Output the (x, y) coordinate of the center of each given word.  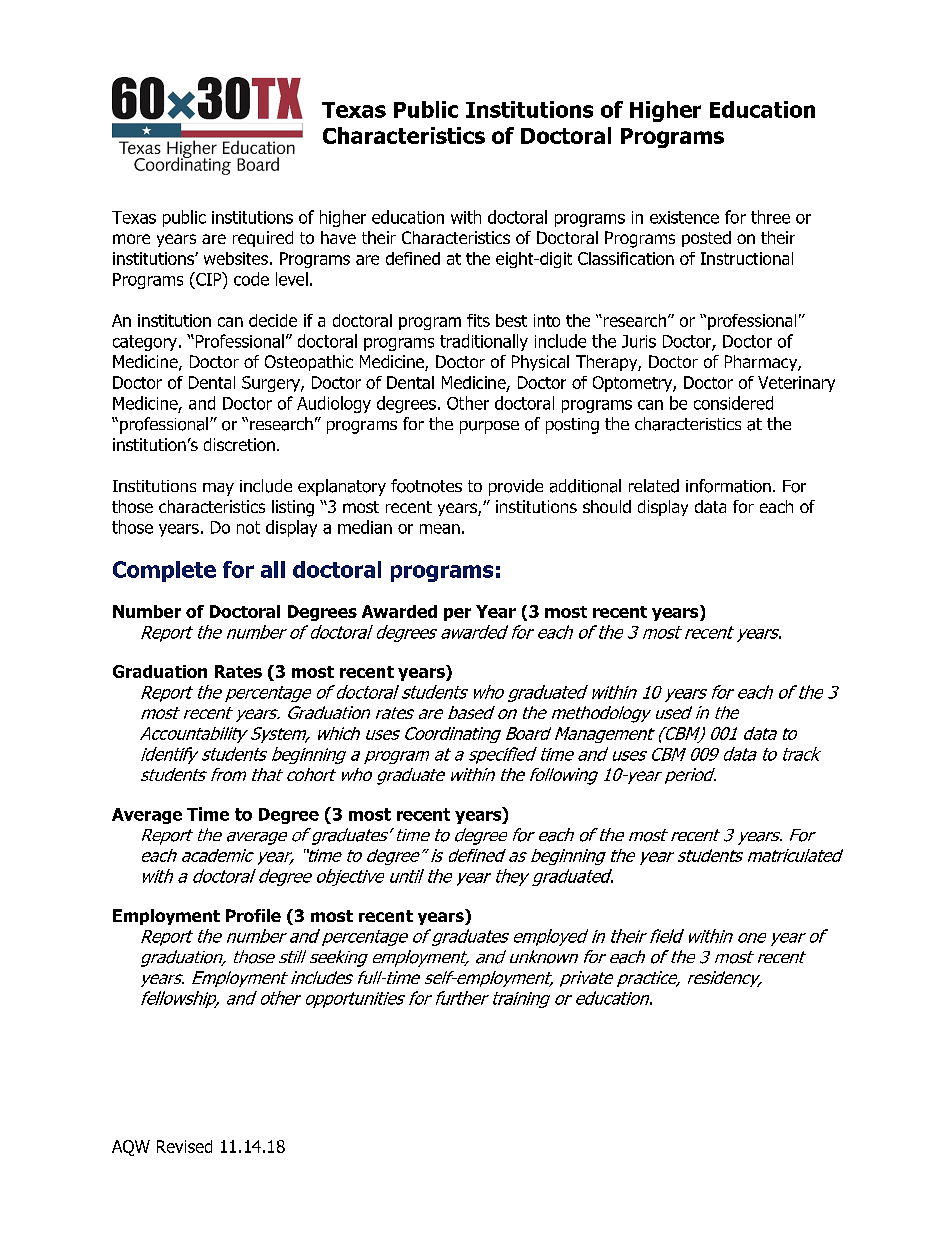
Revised (184, 1146)
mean (440, 529)
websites (236, 258)
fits (478, 320)
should (607, 506)
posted (706, 239)
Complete (164, 571)
